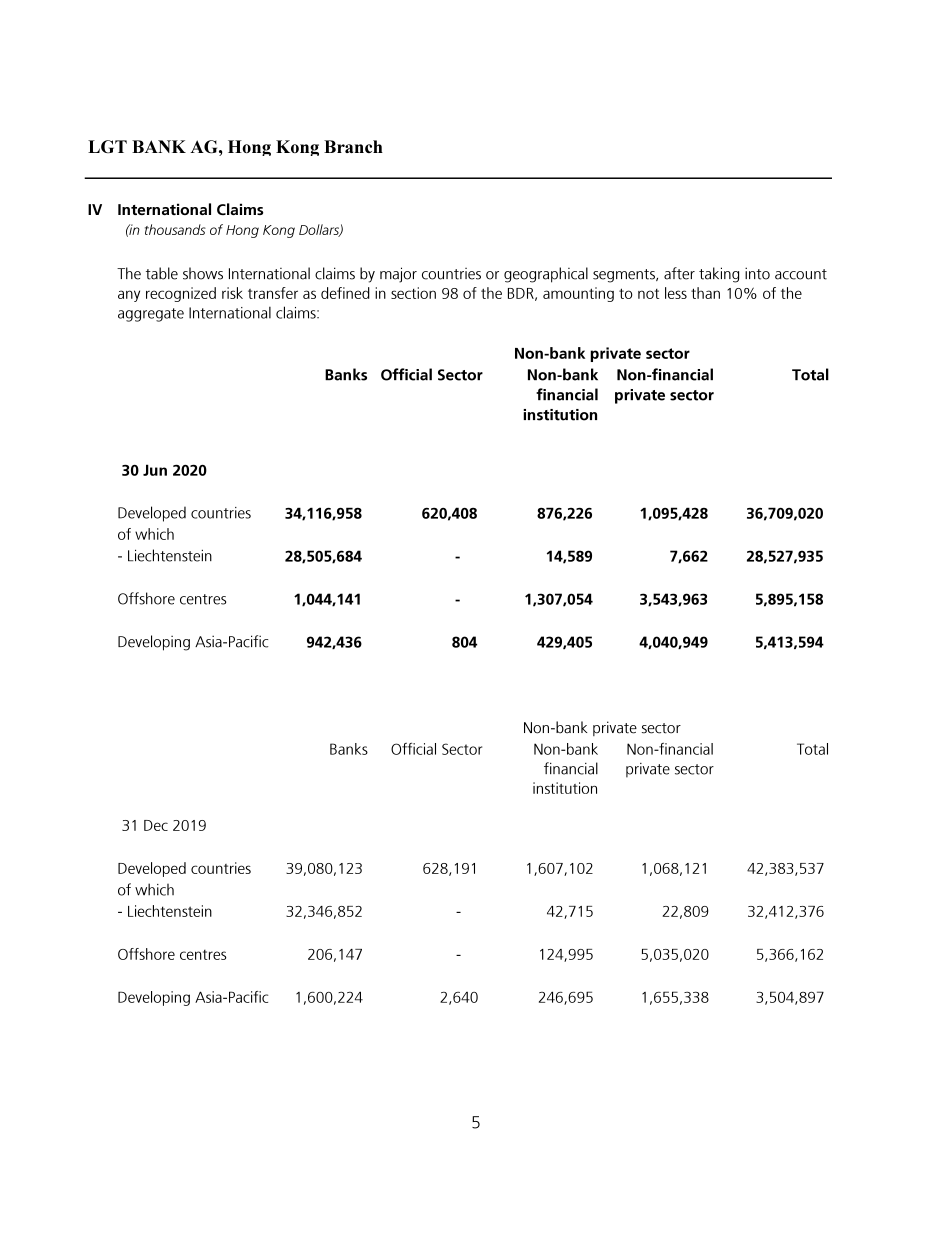  Describe the element at coordinates (151, 315) in the screenshot. I see `aggregate` at that location.
